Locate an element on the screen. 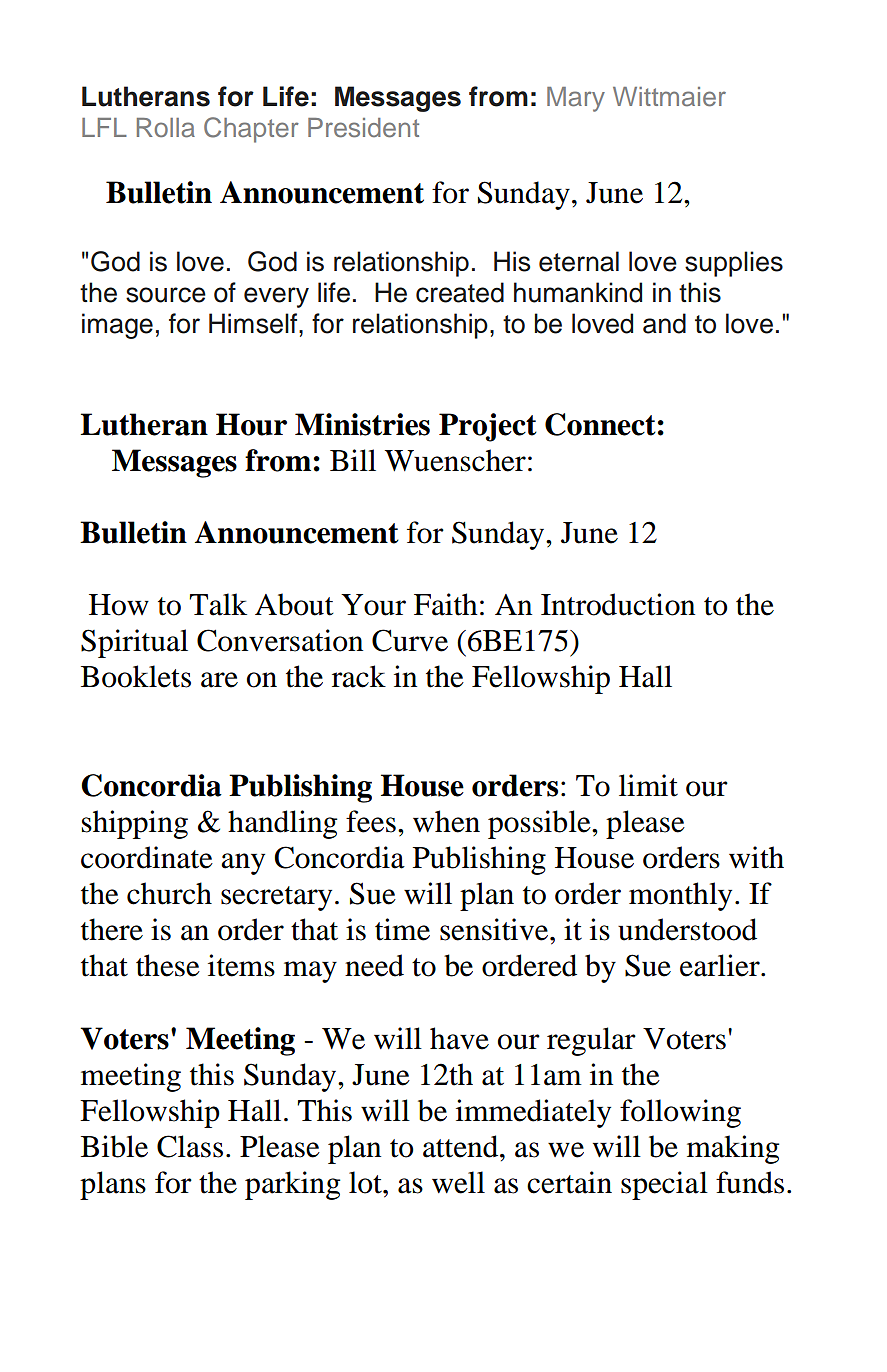  special is located at coordinates (664, 1185).
